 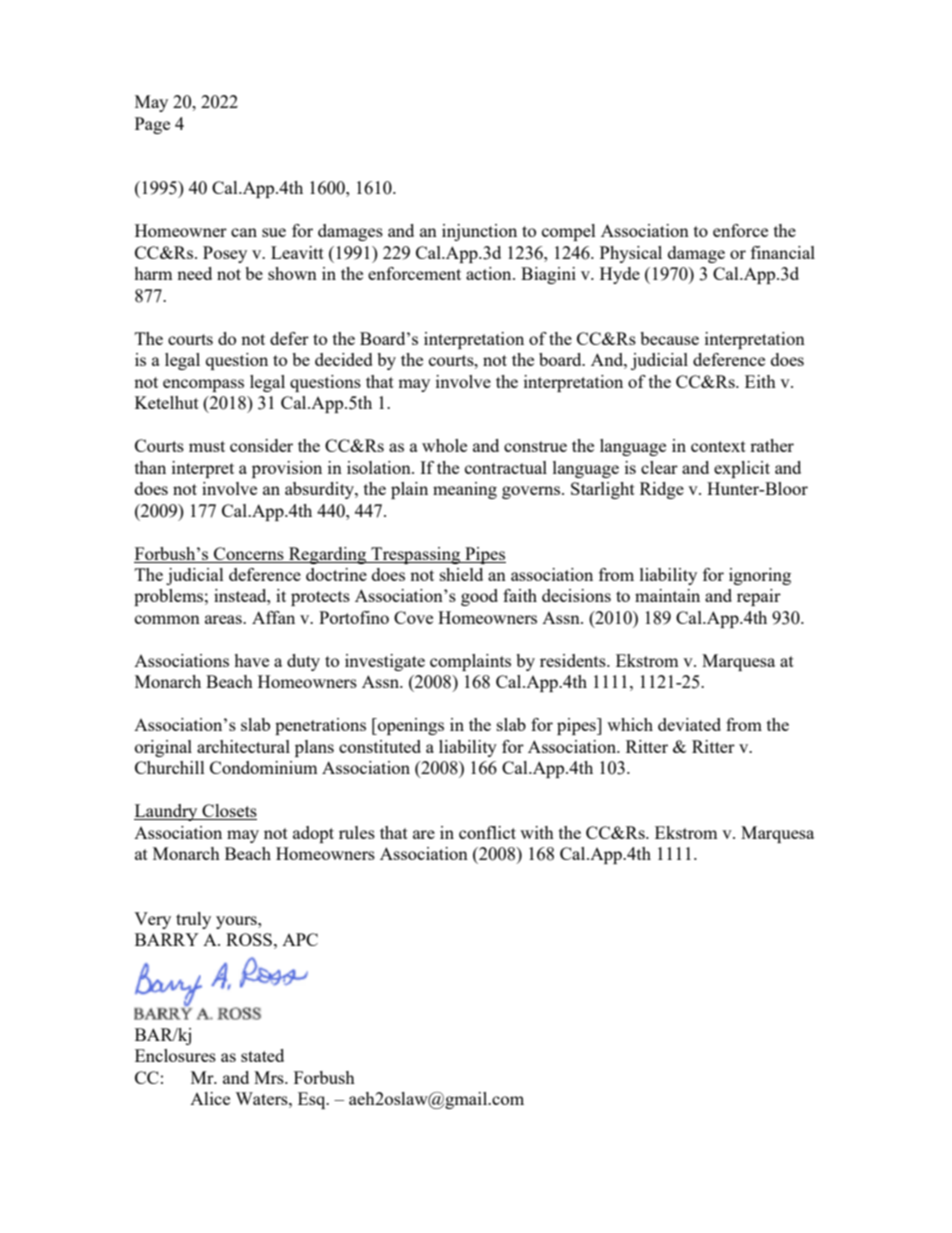 I want to click on deviated, so click(x=689, y=724).
